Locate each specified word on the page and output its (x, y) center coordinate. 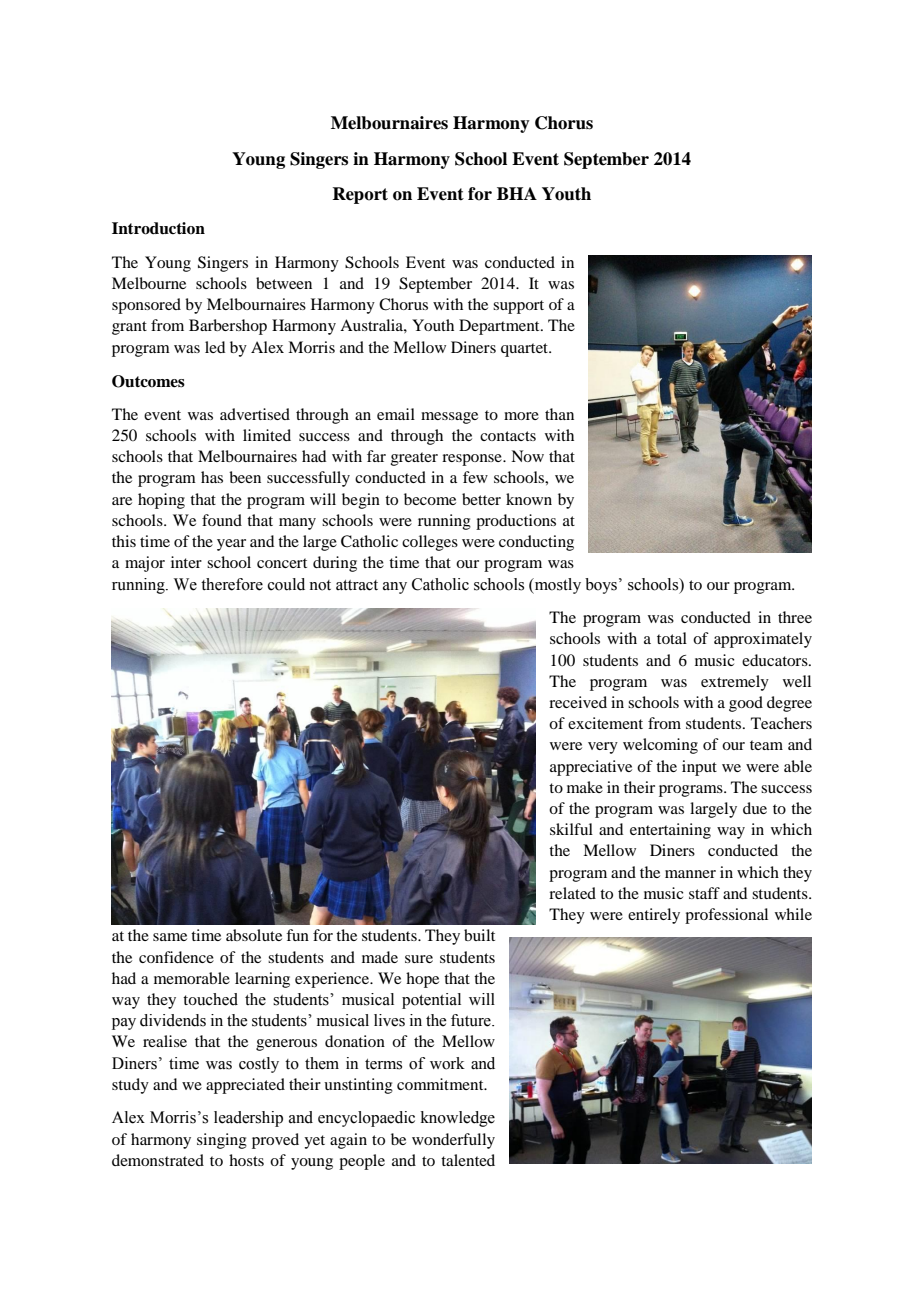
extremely (735, 683)
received (578, 702)
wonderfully (453, 1141)
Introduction (158, 228)
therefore (232, 584)
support (518, 307)
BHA (517, 193)
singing (222, 1141)
